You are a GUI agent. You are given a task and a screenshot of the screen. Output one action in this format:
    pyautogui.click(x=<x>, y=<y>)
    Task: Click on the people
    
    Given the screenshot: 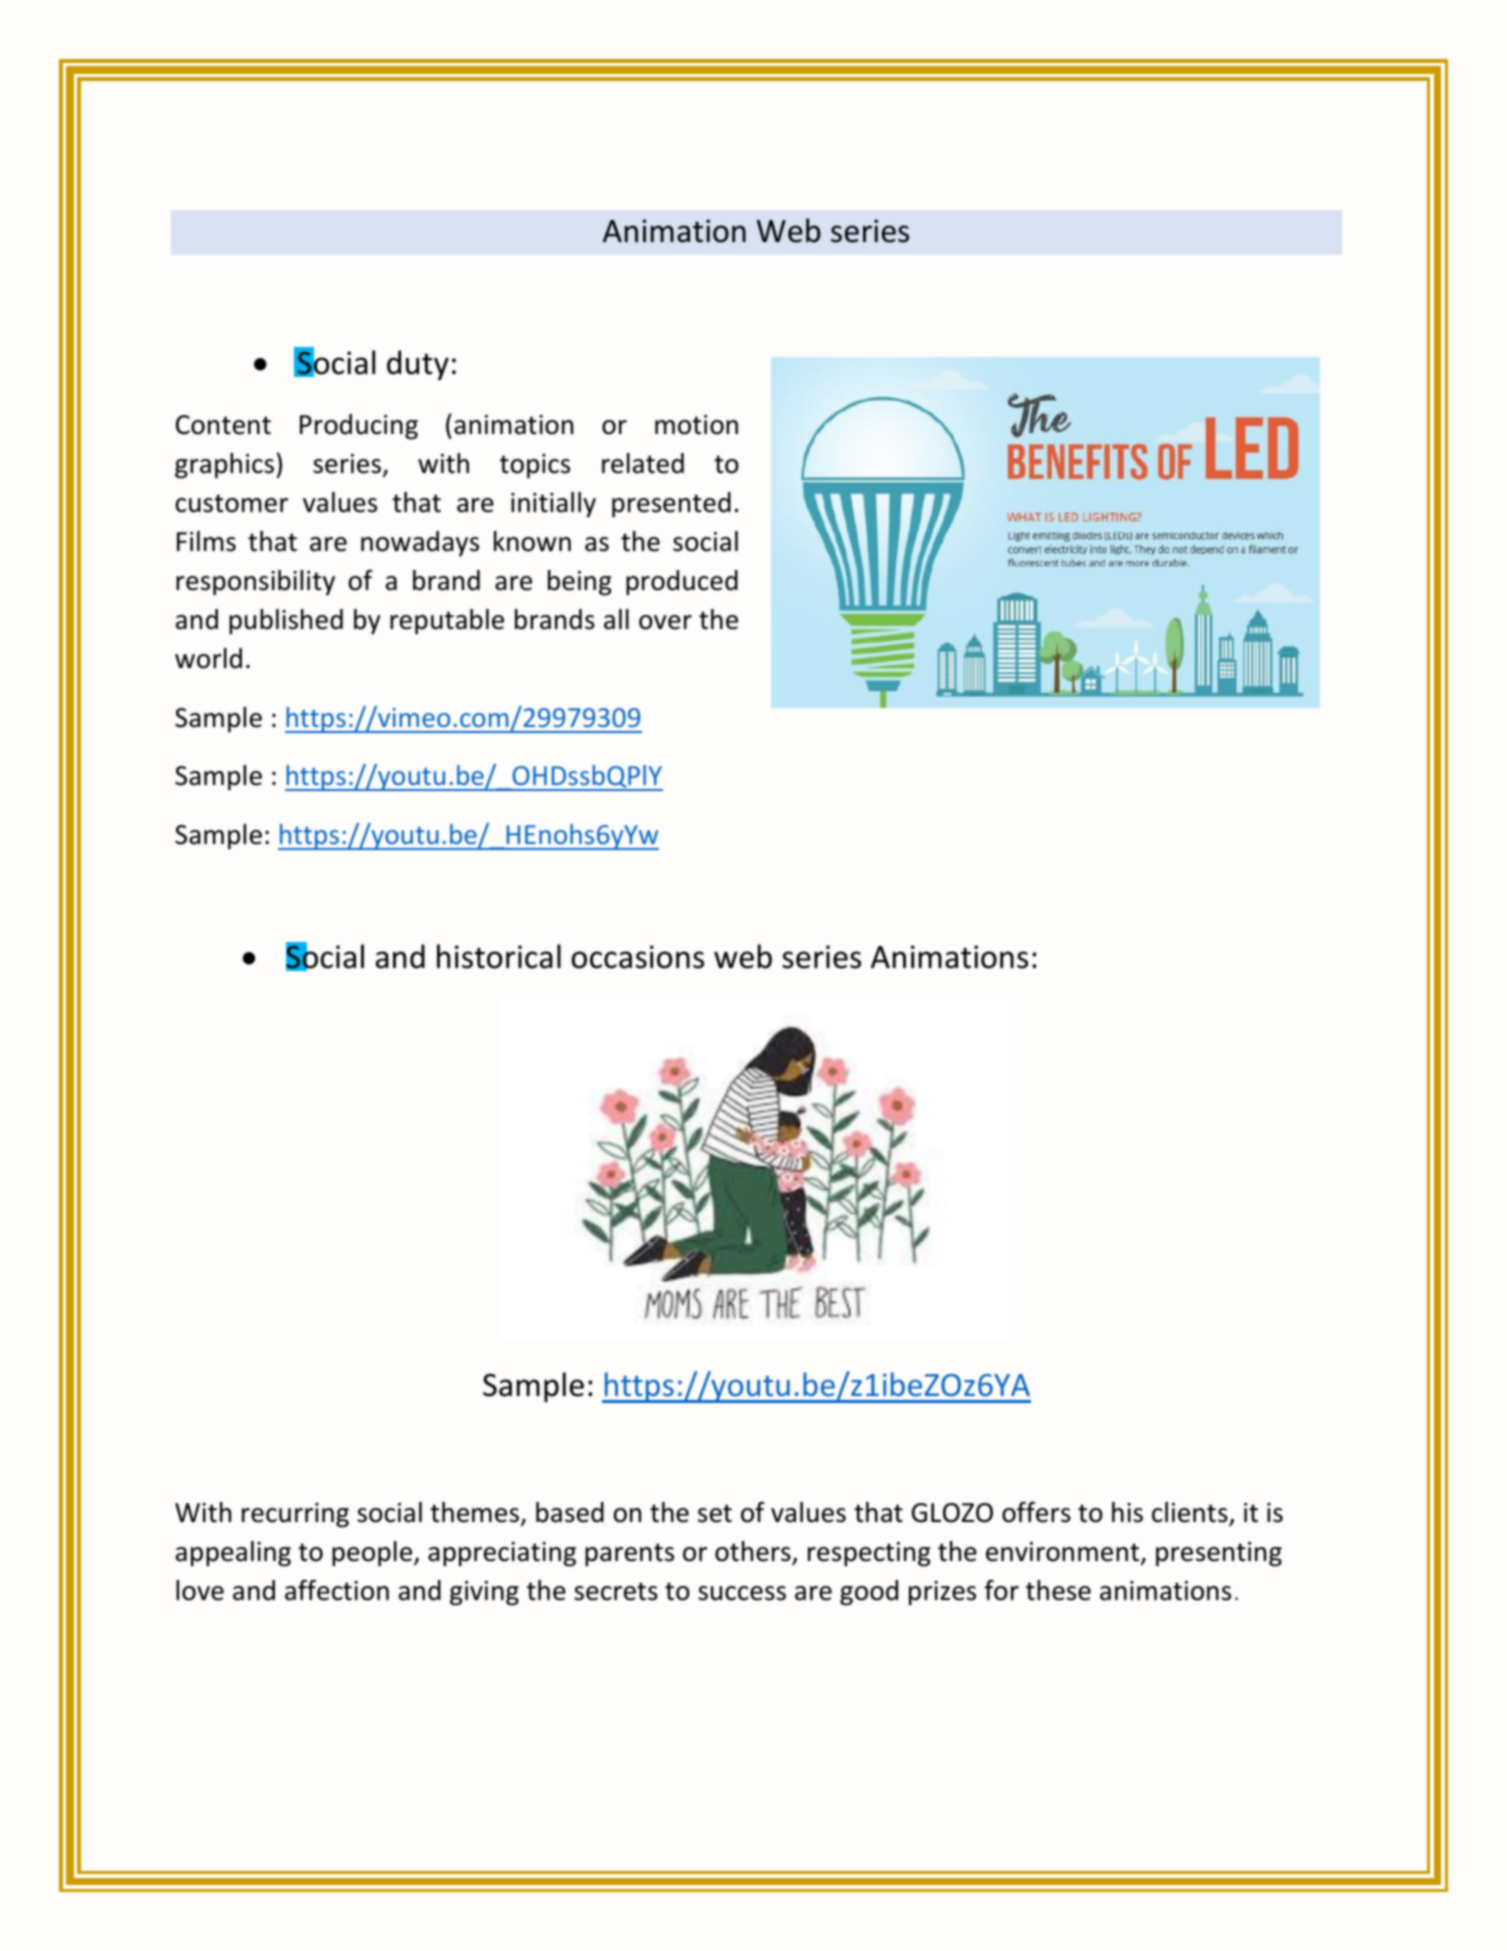 What is the action you would take?
    pyautogui.click(x=373, y=1554)
